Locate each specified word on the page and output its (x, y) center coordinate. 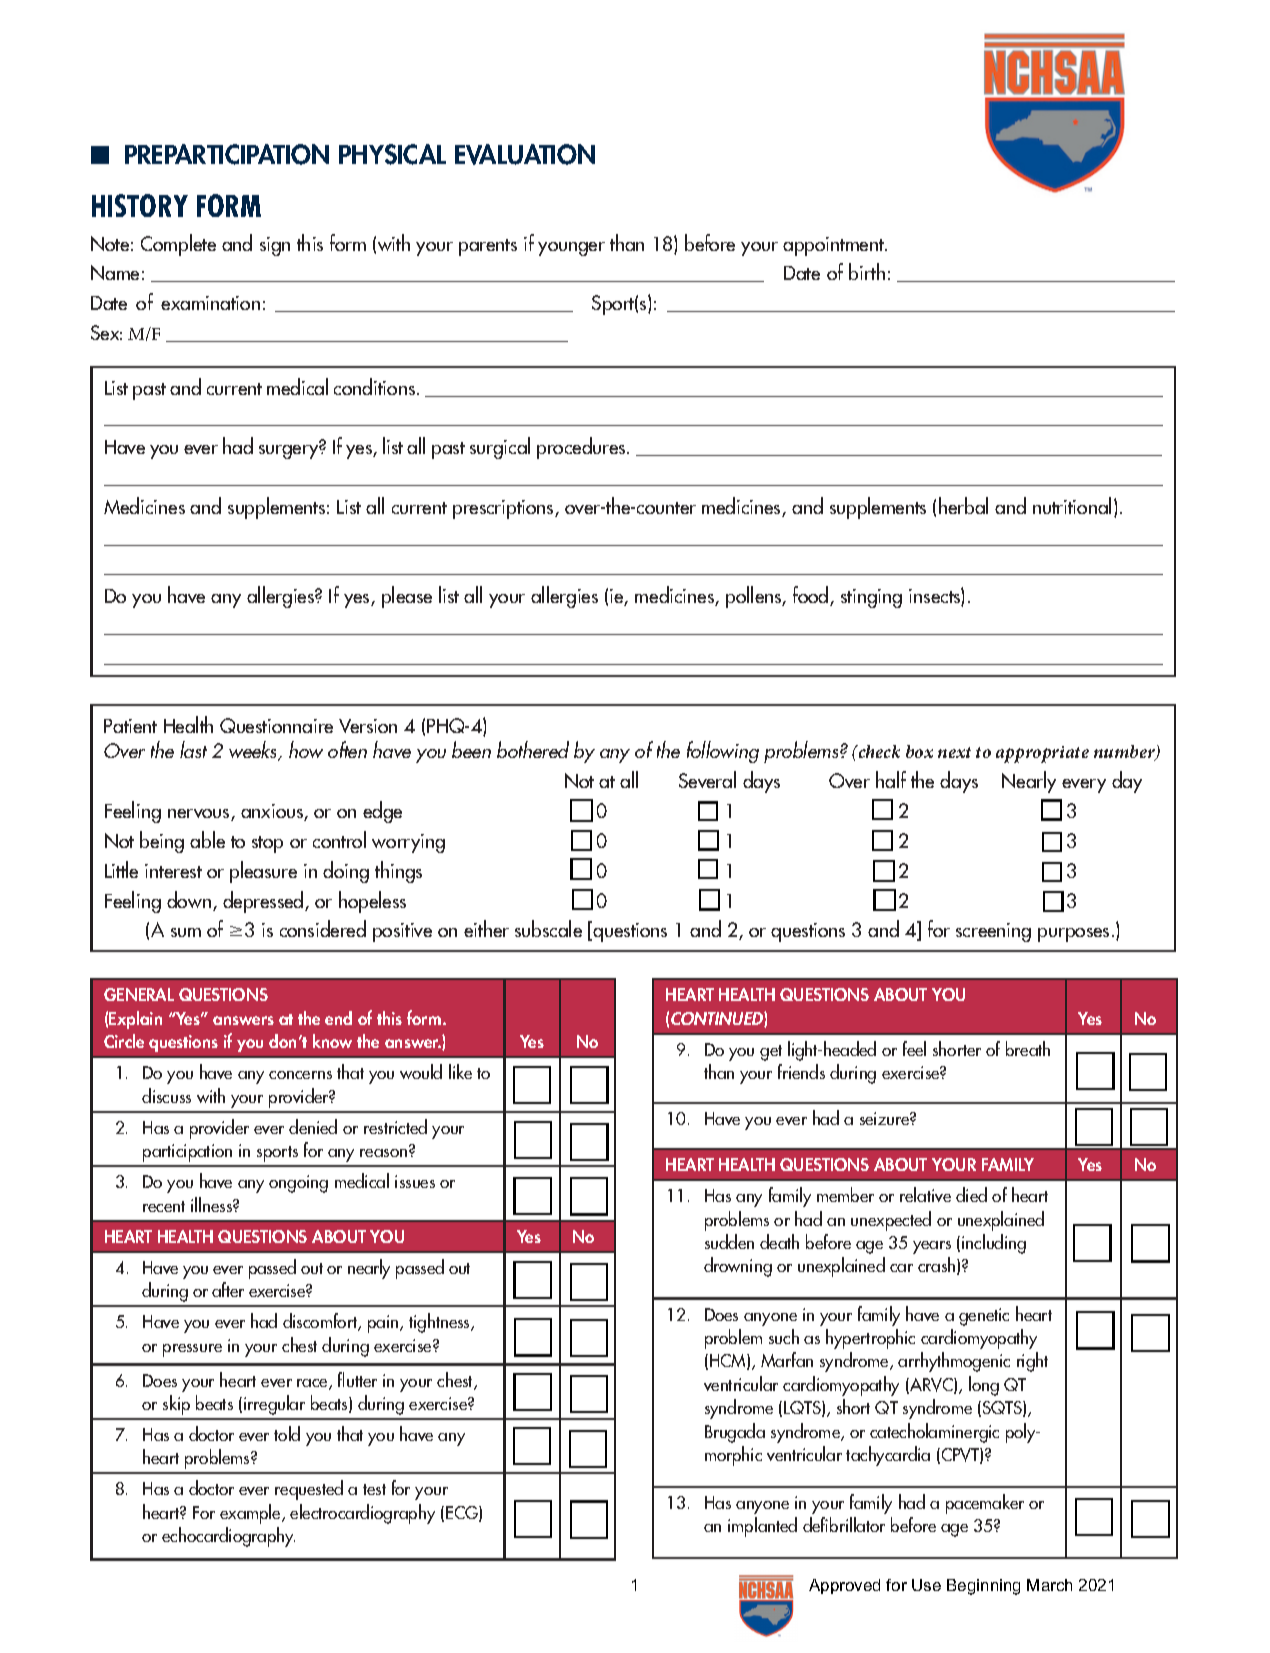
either (486, 928)
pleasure (263, 872)
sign (275, 246)
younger (571, 249)
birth (867, 271)
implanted (762, 1527)
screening (993, 932)
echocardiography (228, 1537)
